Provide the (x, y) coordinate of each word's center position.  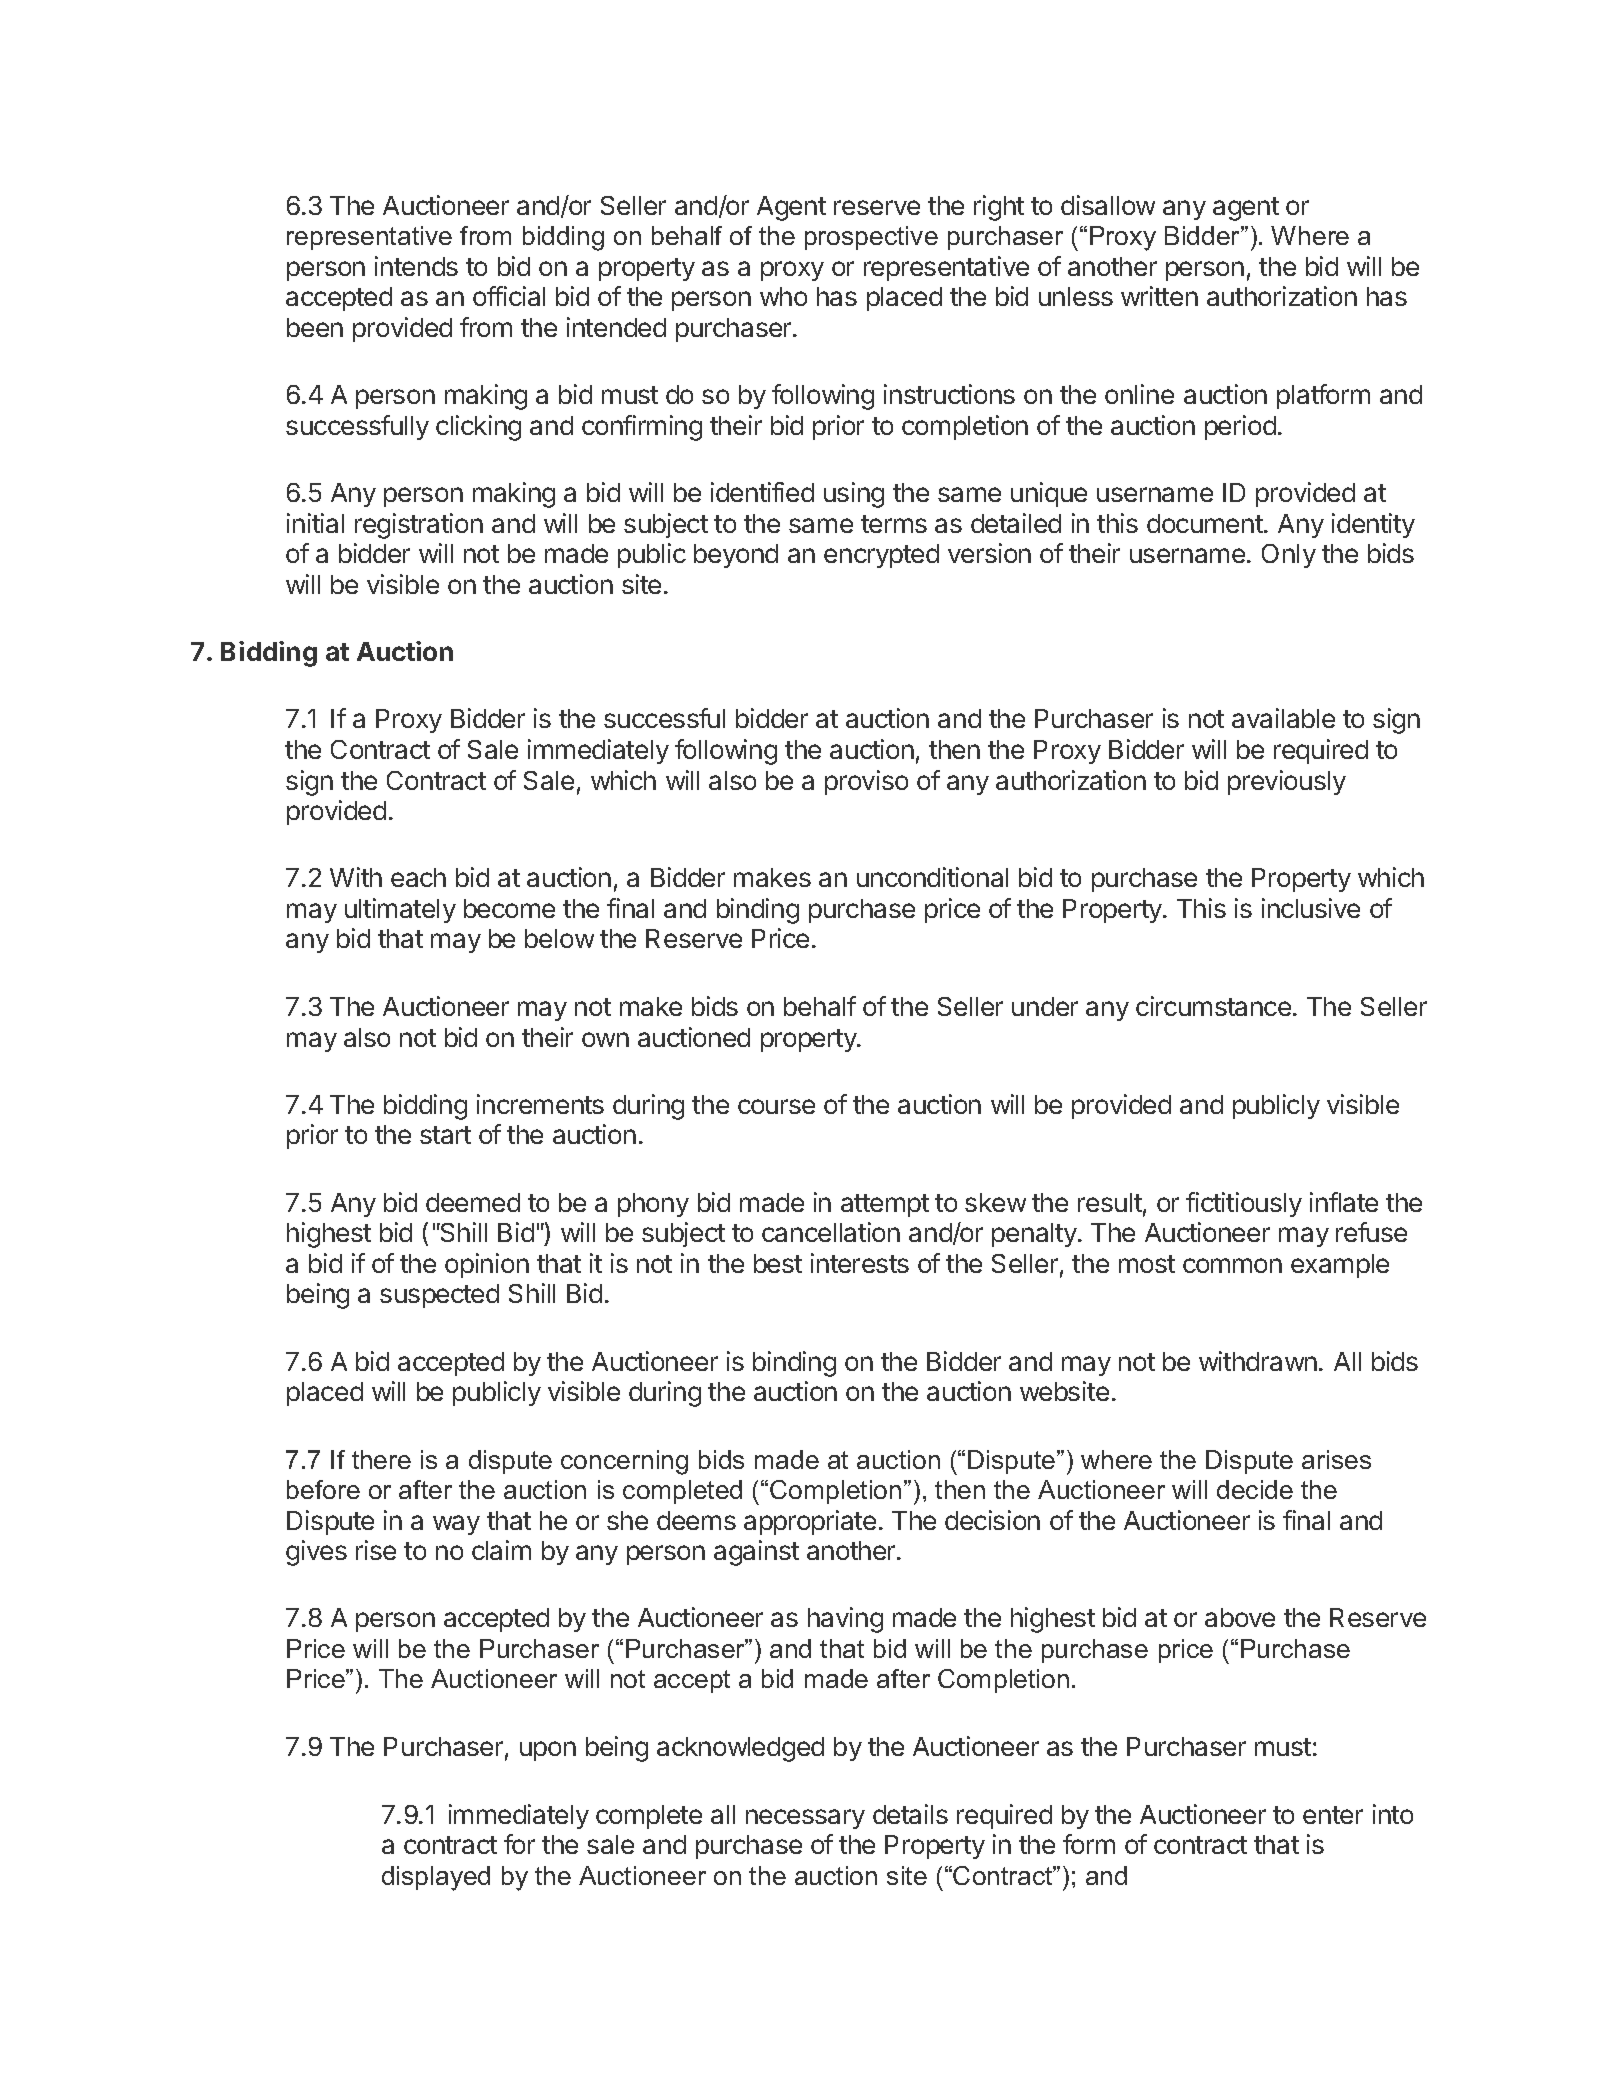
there (381, 1459)
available (1283, 718)
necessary (805, 1819)
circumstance (1213, 1006)
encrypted (881, 556)
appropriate (810, 1522)
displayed (436, 1878)
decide (1255, 1489)
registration (419, 526)
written (1159, 296)
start (445, 1135)
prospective (871, 238)
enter (1333, 1815)
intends (416, 266)
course (776, 1106)
